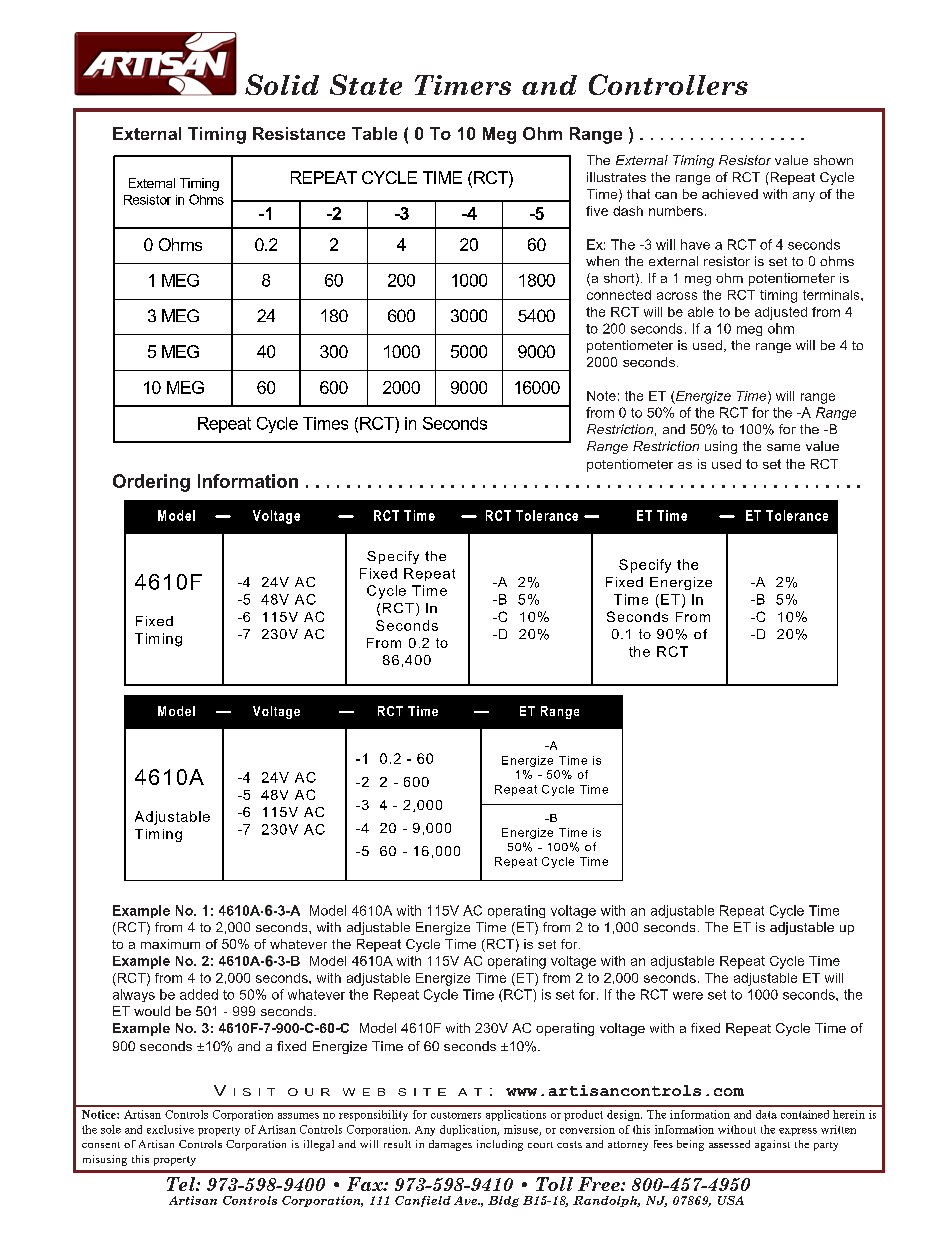 Image resolution: width=952 pixels, height=1233 pixels. What do you see at coordinates (366, 84) in the screenshot?
I see `State` at bounding box center [366, 84].
